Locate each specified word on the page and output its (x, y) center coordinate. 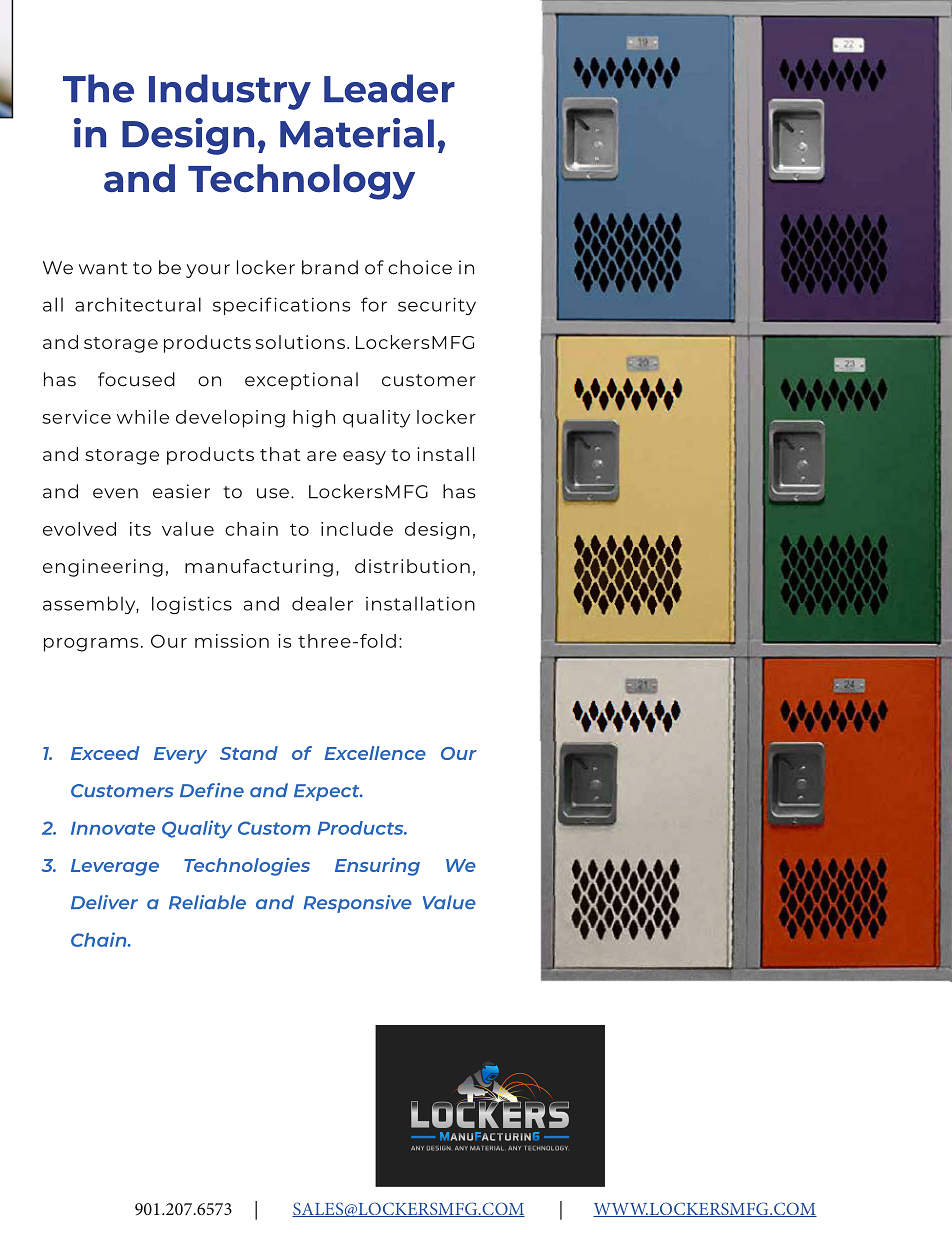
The (98, 88)
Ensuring (377, 867)
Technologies (247, 867)
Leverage (115, 867)
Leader (389, 88)
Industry (230, 92)
